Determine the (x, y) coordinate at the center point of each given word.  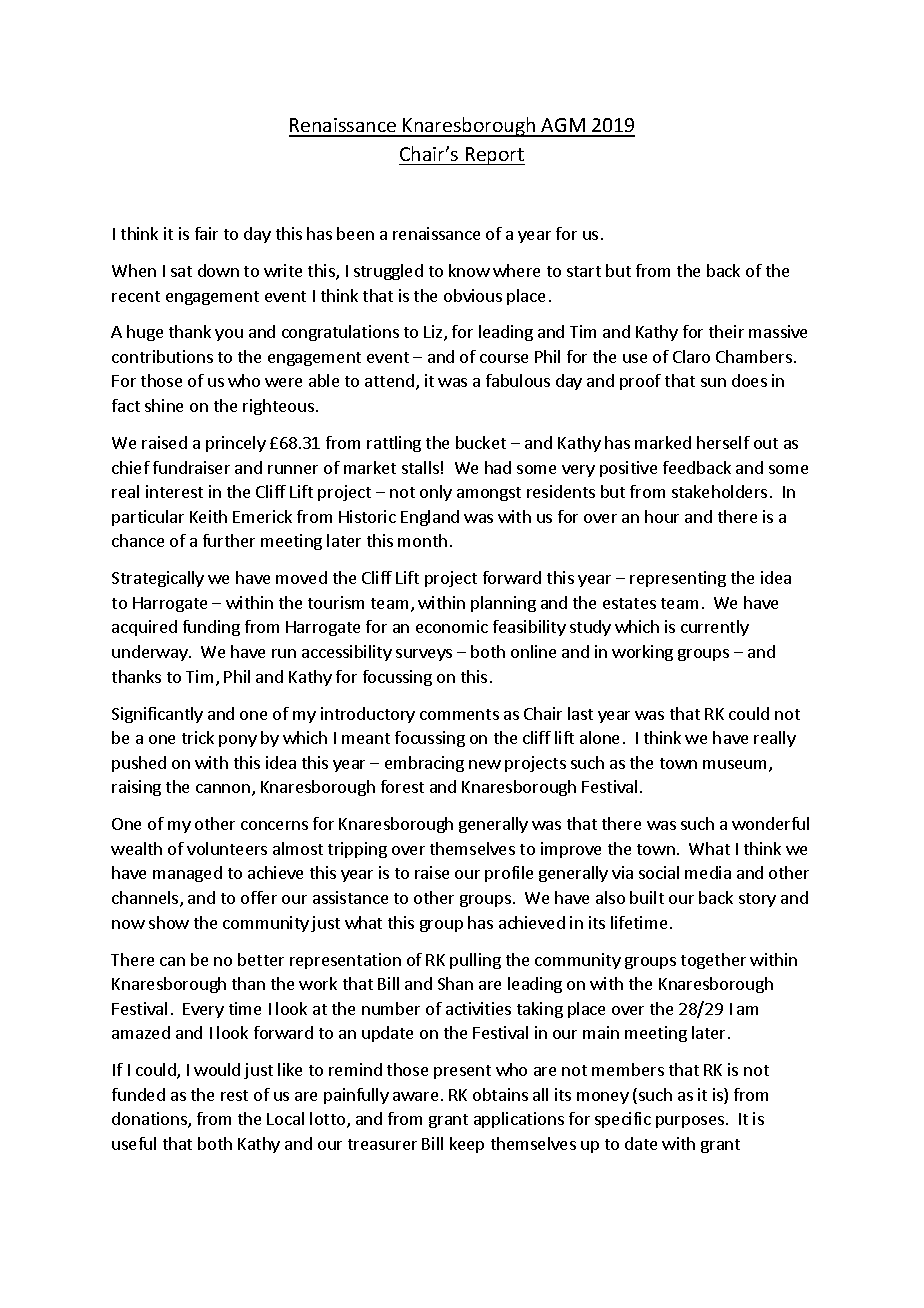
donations (150, 1120)
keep (467, 1145)
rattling (394, 444)
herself (723, 442)
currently (715, 628)
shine (164, 405)
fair (206, 233)
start (584, 271)
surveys (424, 655)
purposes (691, 1122)
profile (509, 874)
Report (494, 156)
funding (211, 628)
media (708, 872)
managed (187, 874)
